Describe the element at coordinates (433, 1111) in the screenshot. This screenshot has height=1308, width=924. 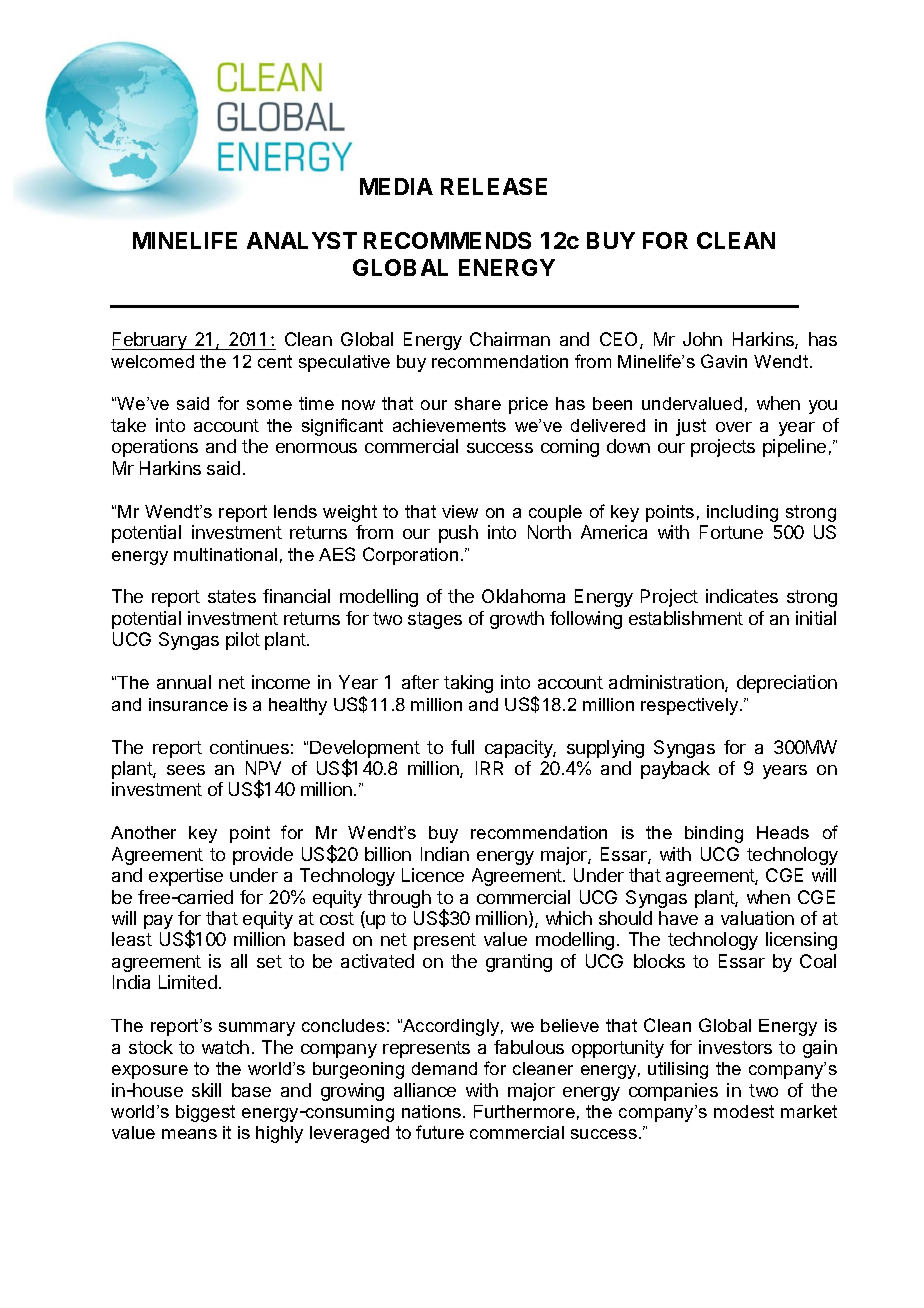
I see `nations` at that location.
